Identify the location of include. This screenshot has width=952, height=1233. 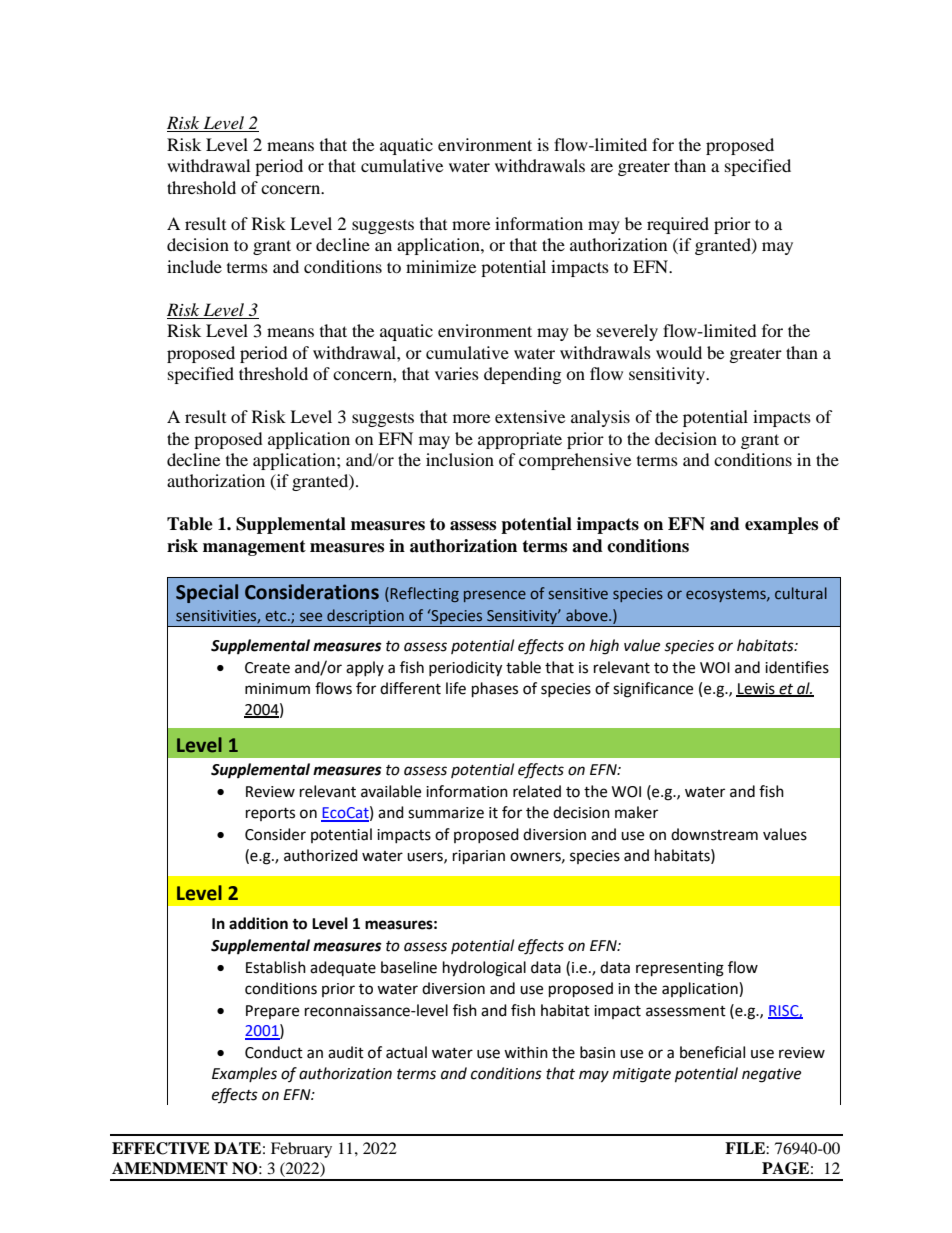
(194, 266).
